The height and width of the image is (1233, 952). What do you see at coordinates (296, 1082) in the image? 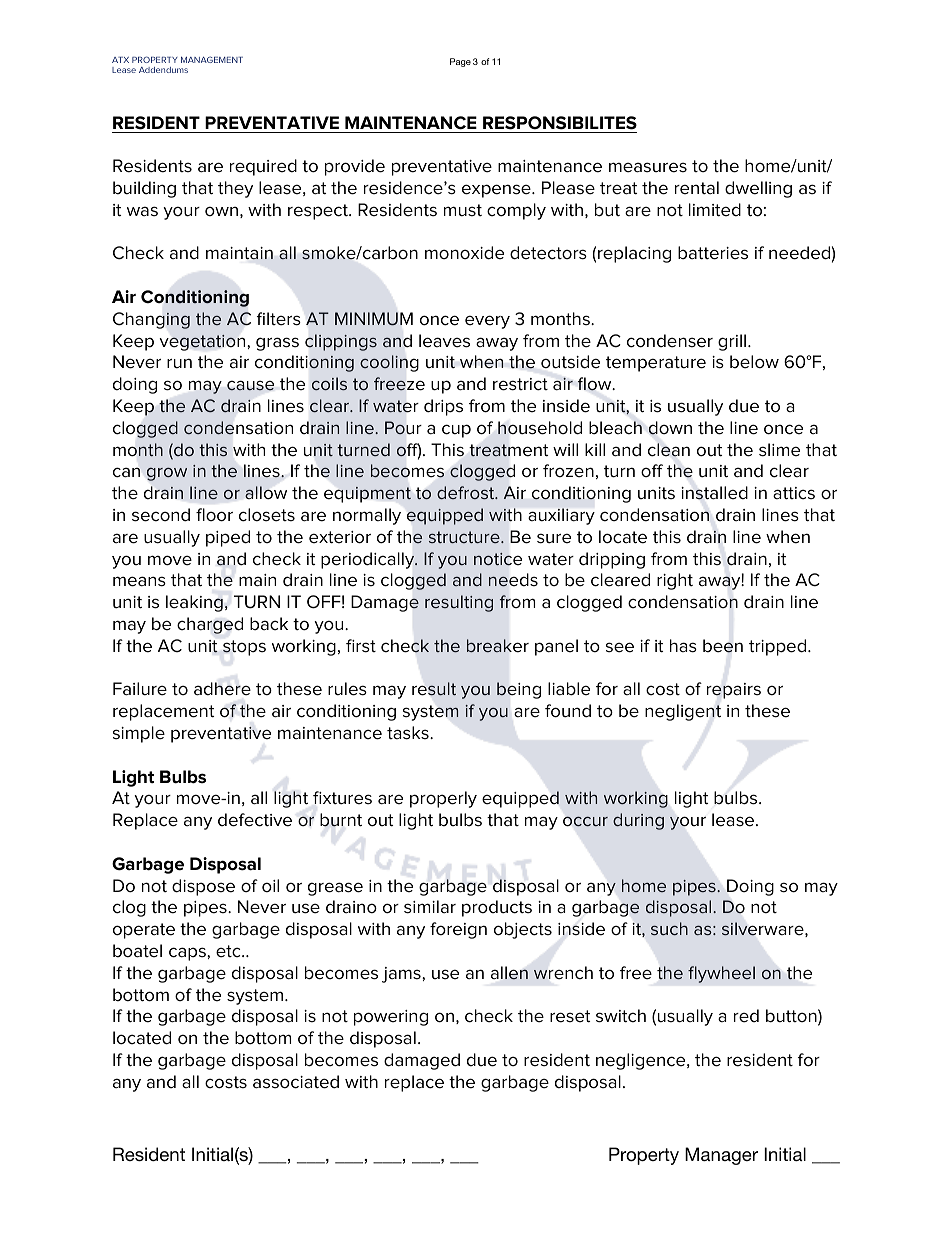
I see `associated` at bounding box center [296, 1082].
